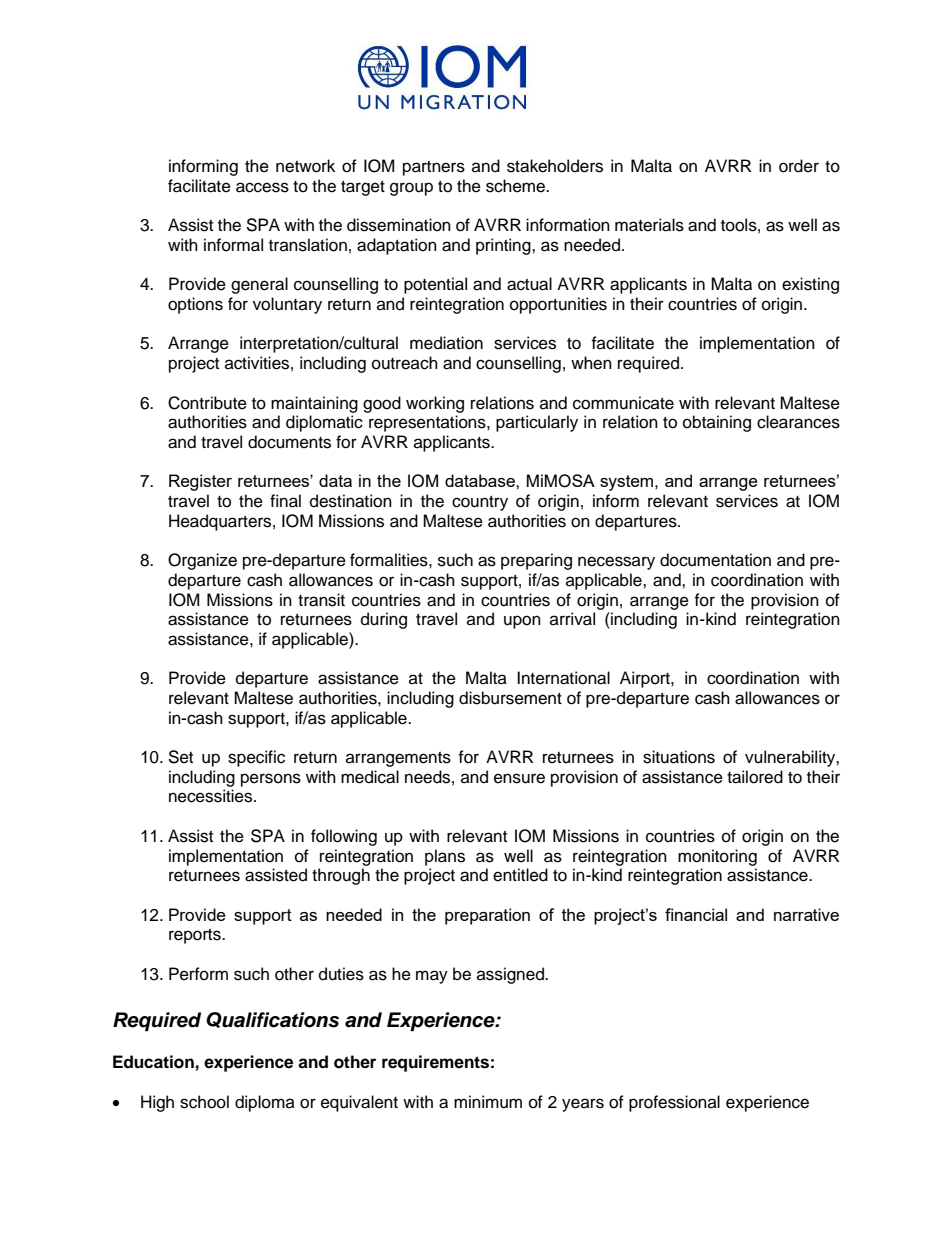 The image size is (952, 1233). What do you see at coordinates (516, 186) in the page?
I see `scheme` at bounding box center [516, 186].
